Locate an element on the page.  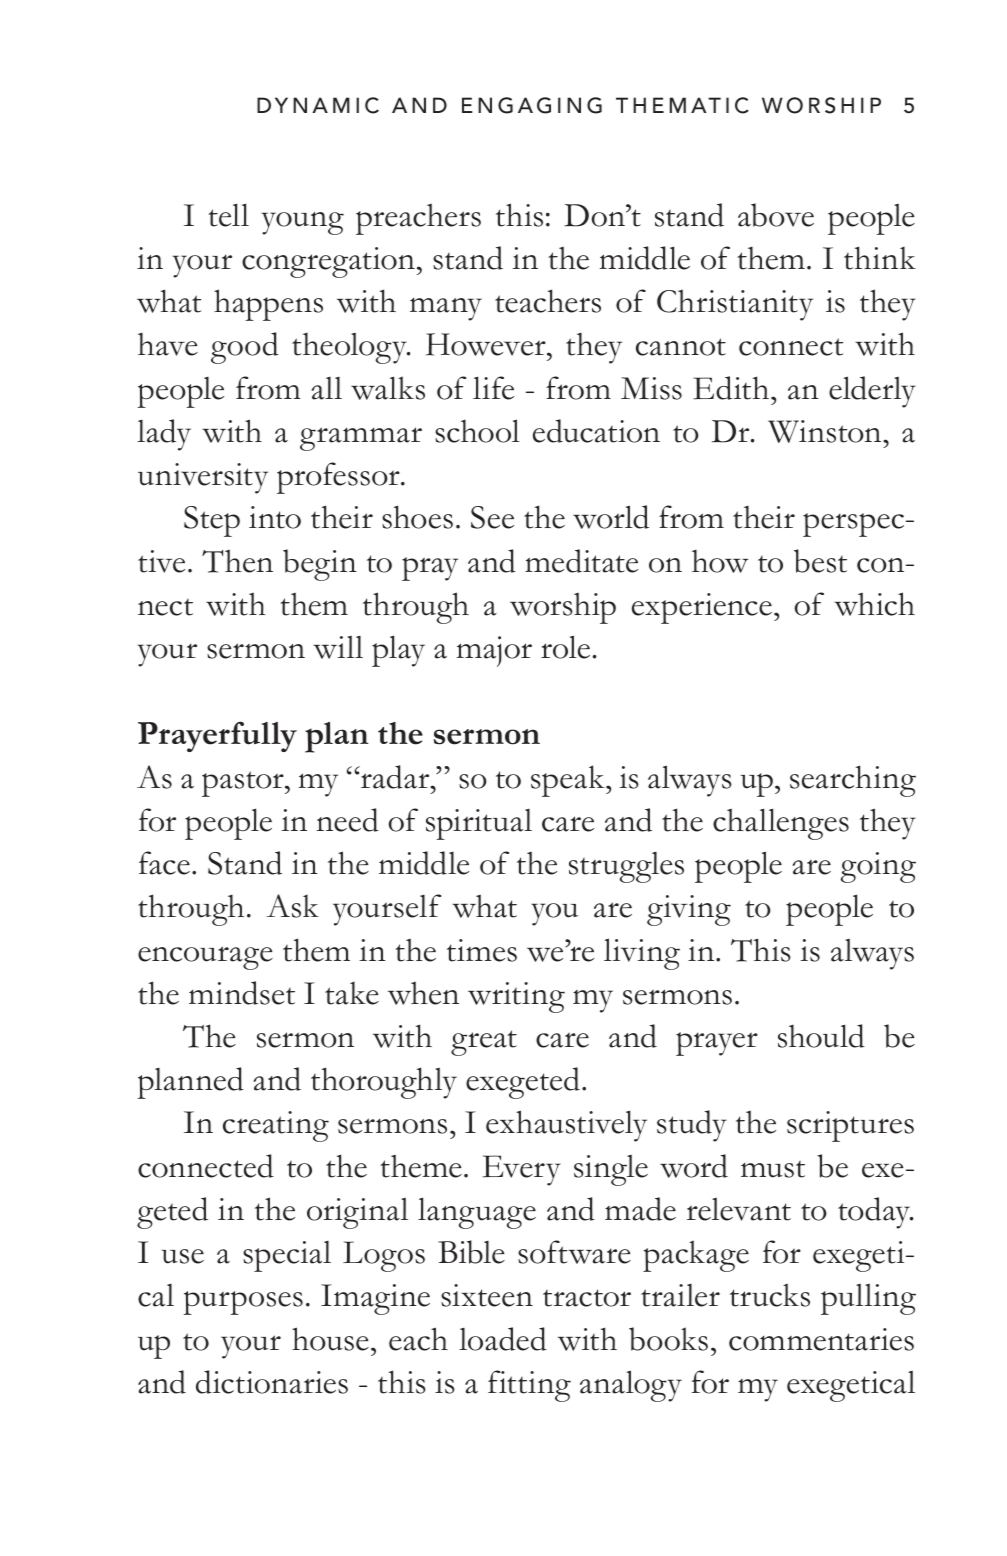
many is located at coordinates (446, 309).
